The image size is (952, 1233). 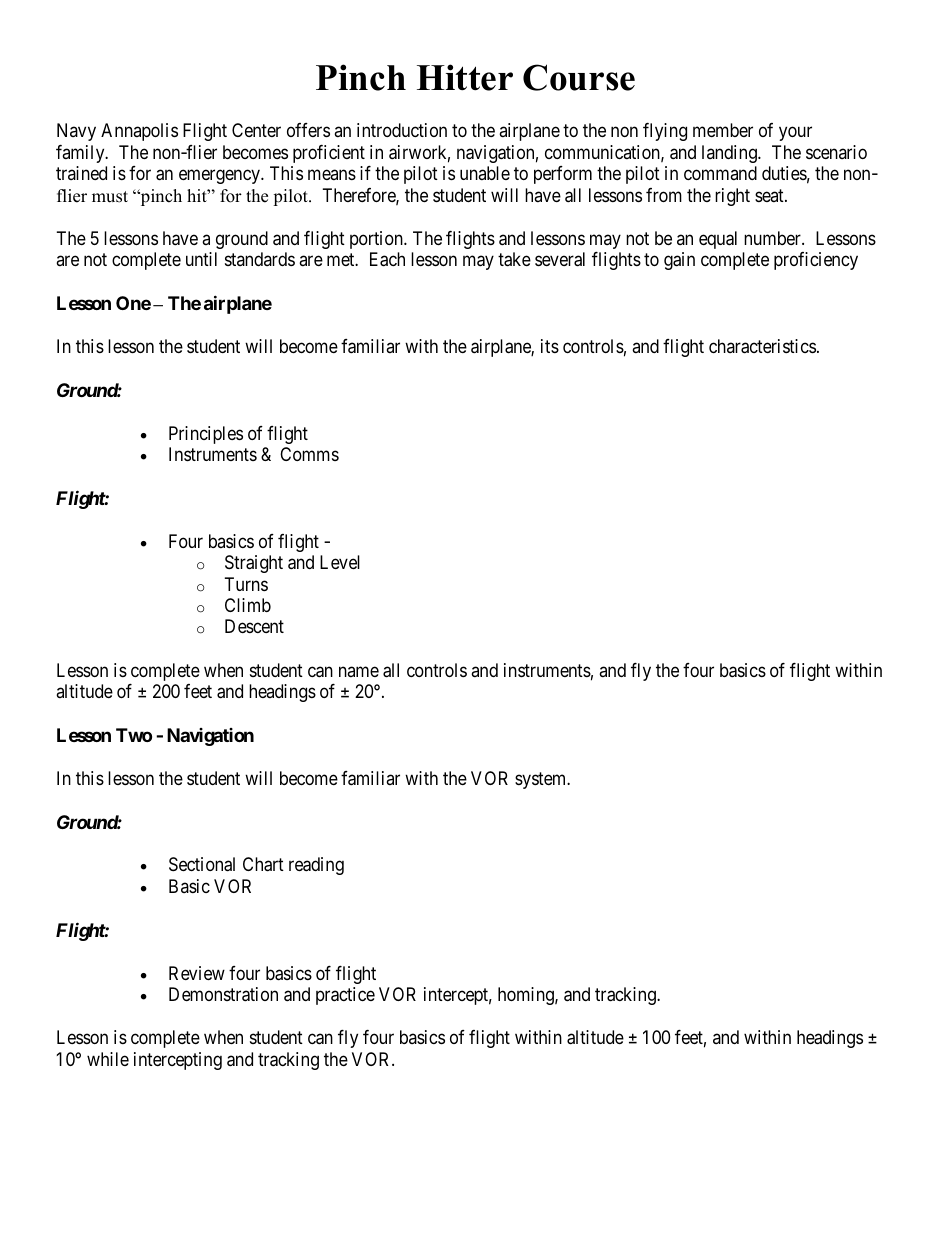 What do you see at coordinates (134, 735) in the screenshot?
I see `Two` at bounding box center [134, 735].
